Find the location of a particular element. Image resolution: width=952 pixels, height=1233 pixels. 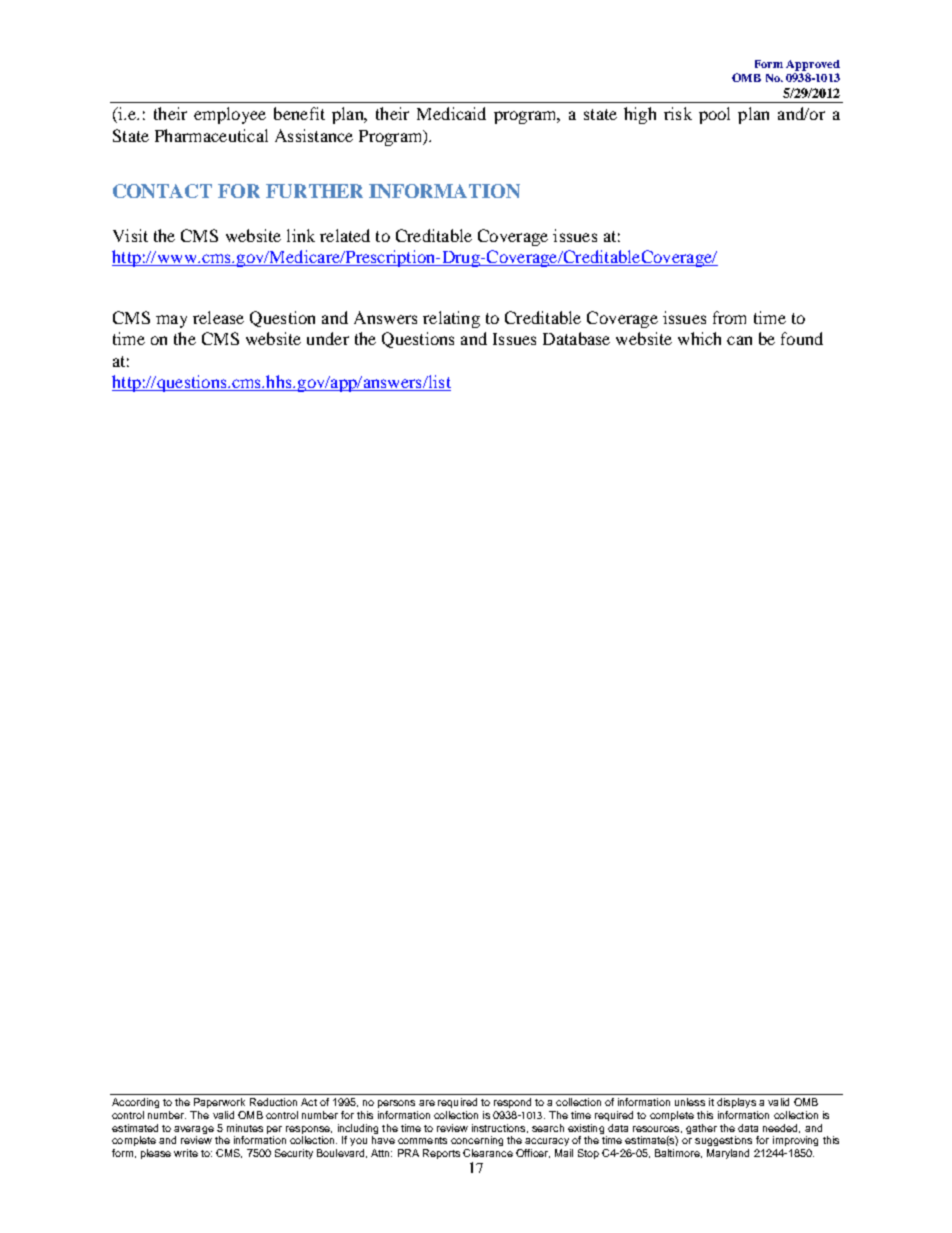

Medicaid is located at coordinates (451, 113).
